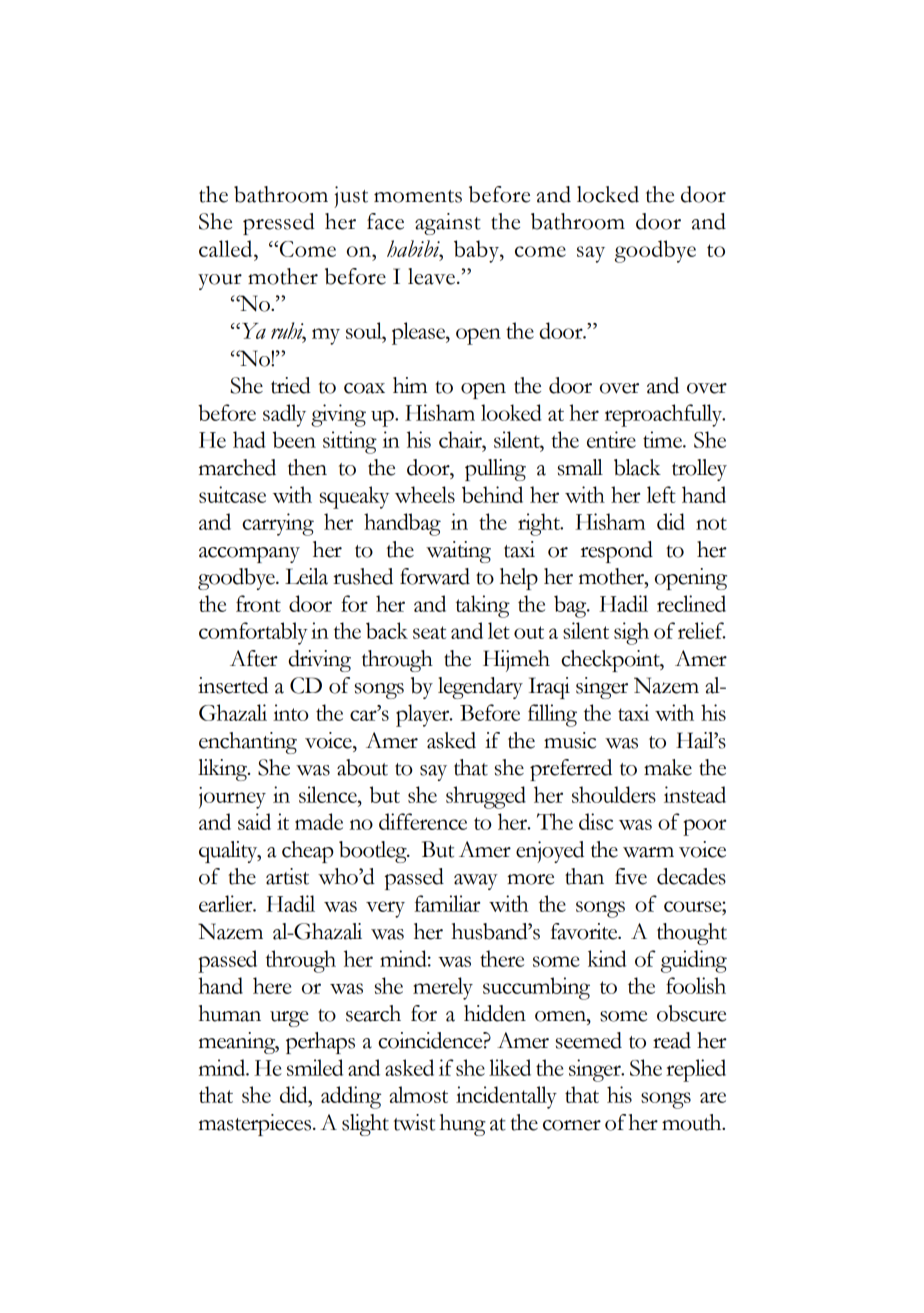 Image resolution: width=924 pixels, height=1313 pixels. What do you see at coordinates (256, 1125) in the image?
I see `masterpieces` at bounding box center [256, 1125].
